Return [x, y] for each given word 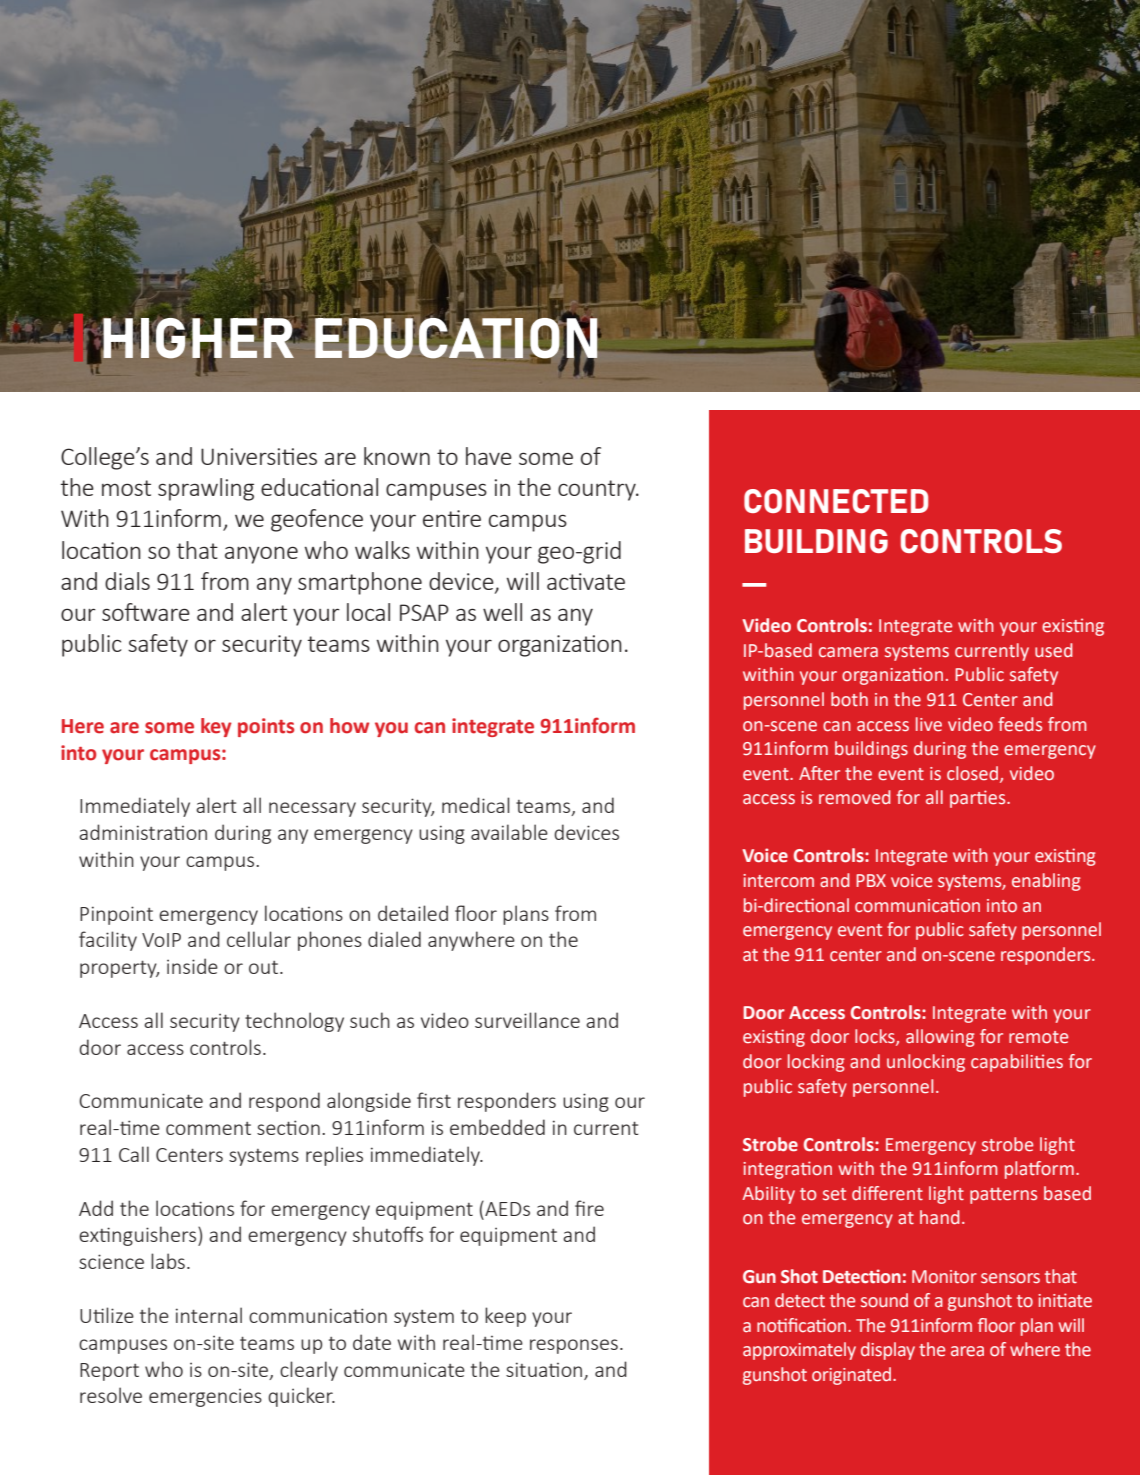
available [509, 832]
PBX [871, 880]
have [489, 456]
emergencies [205, 1397]
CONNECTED [836, 501]
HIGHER [198, 338]
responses [574, 1346]
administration [143, 832]
